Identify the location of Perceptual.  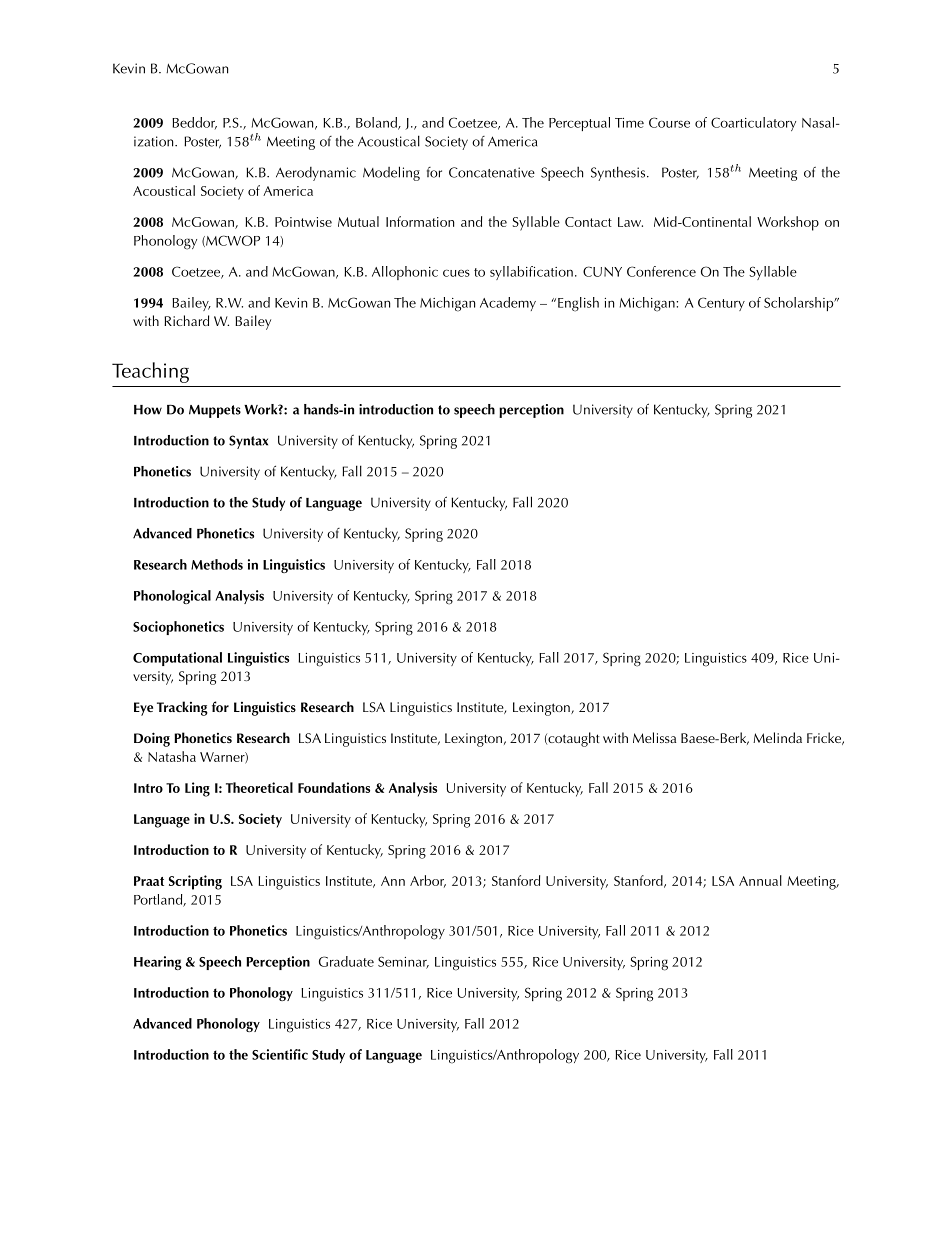
(579, 124).
